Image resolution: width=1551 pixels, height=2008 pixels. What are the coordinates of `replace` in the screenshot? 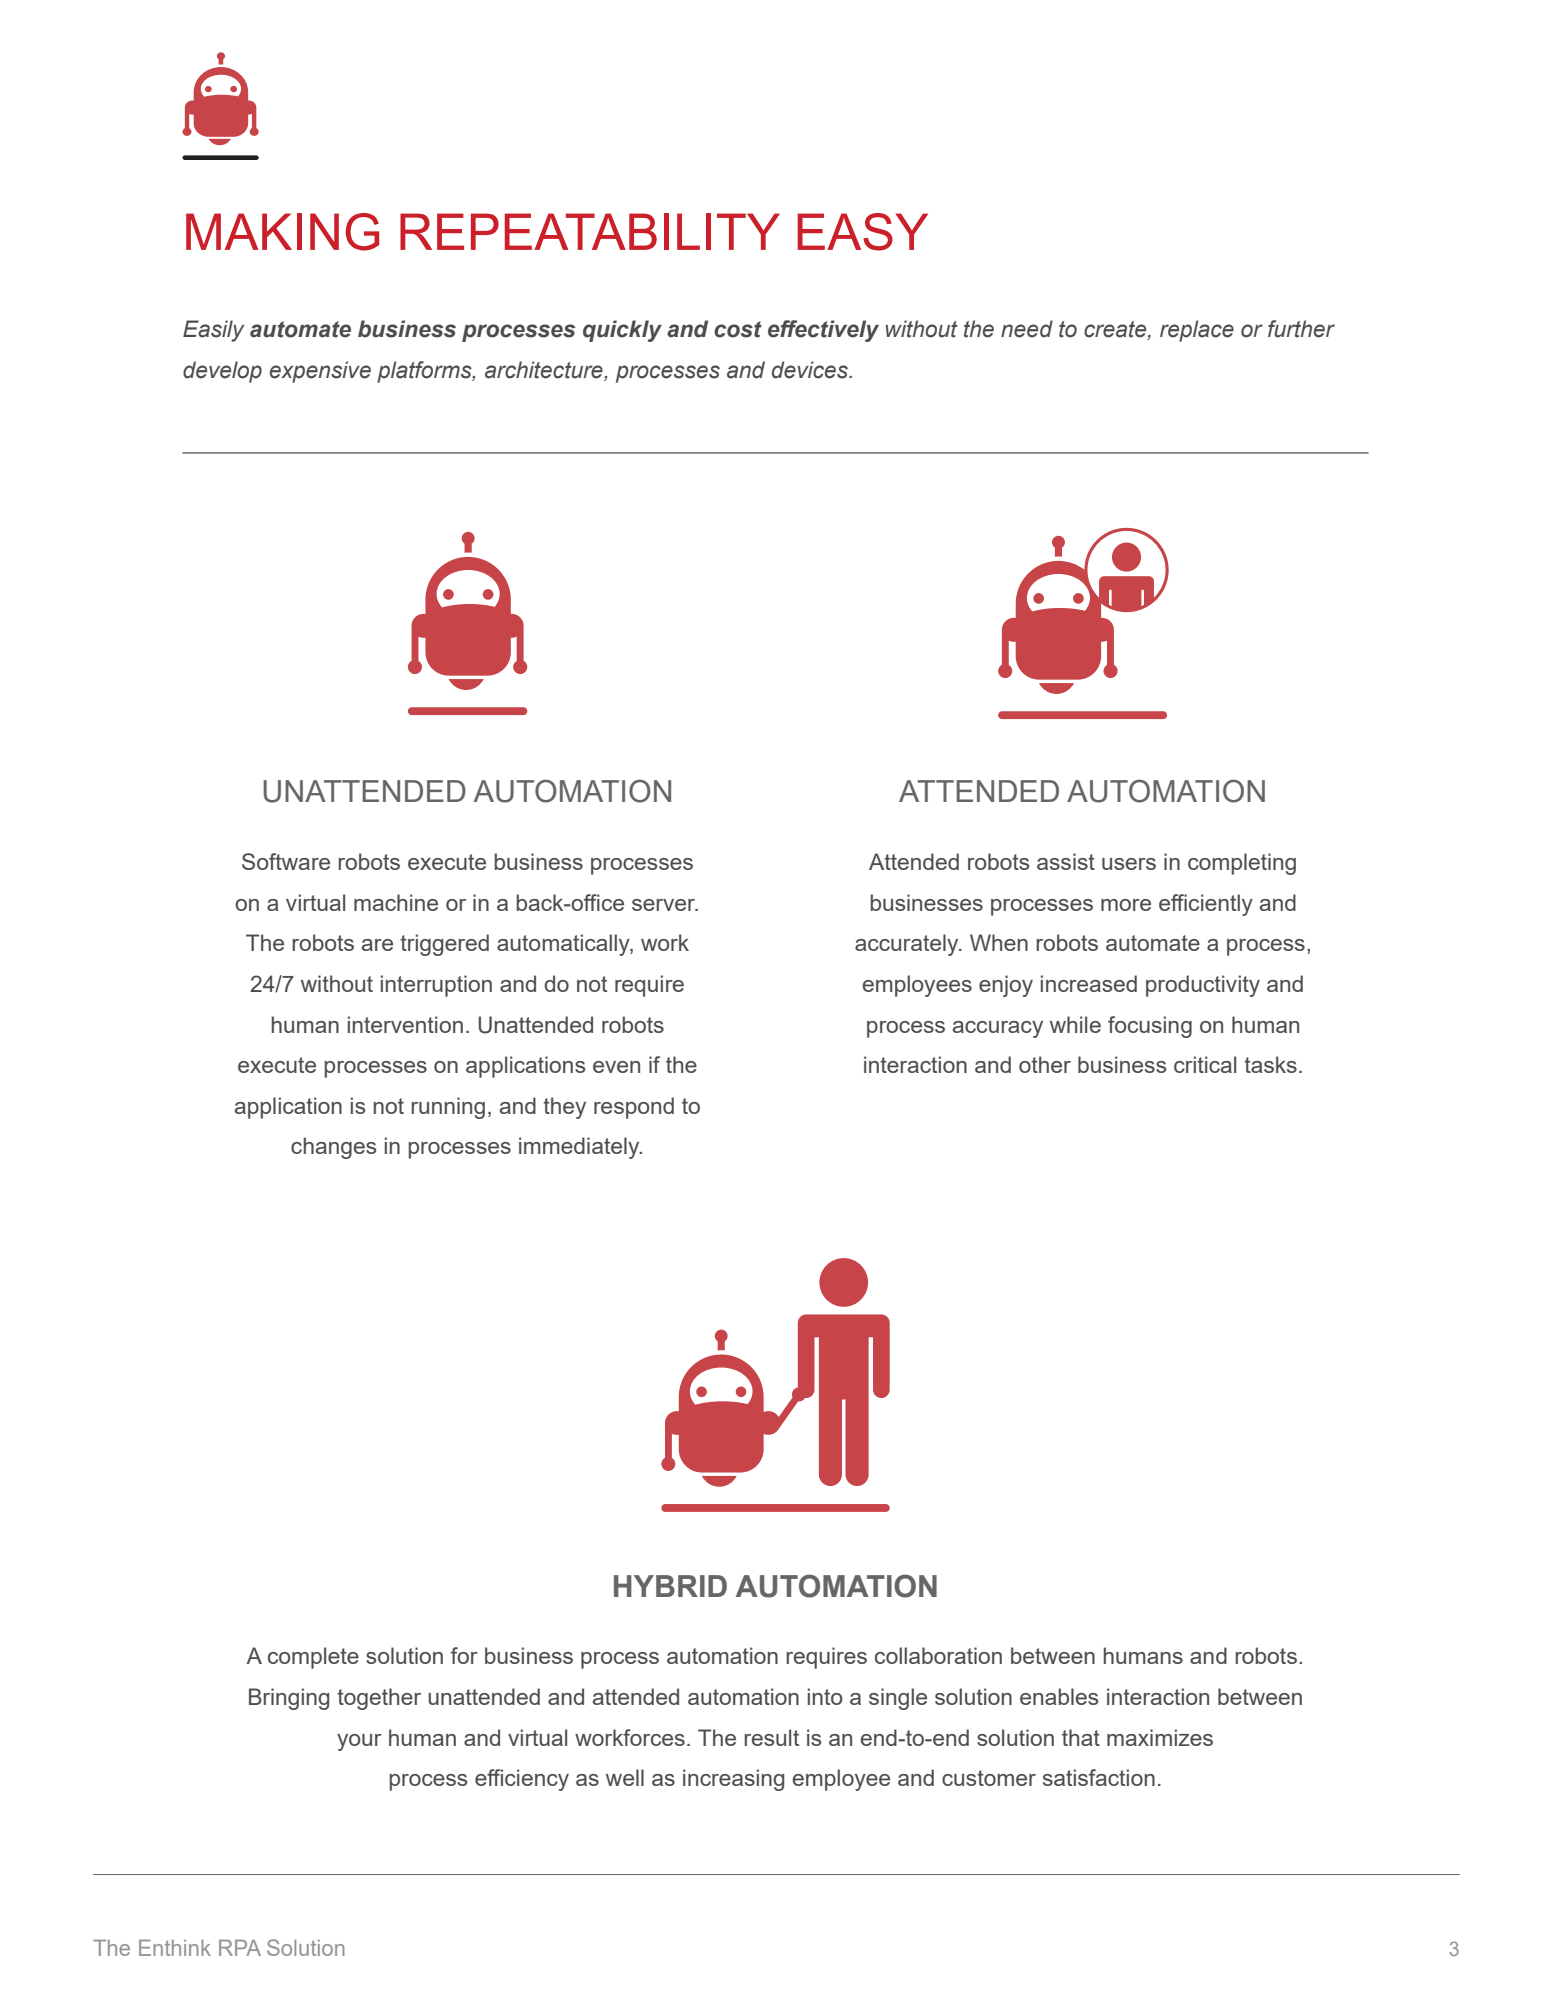 It's located at (1197, 331).
